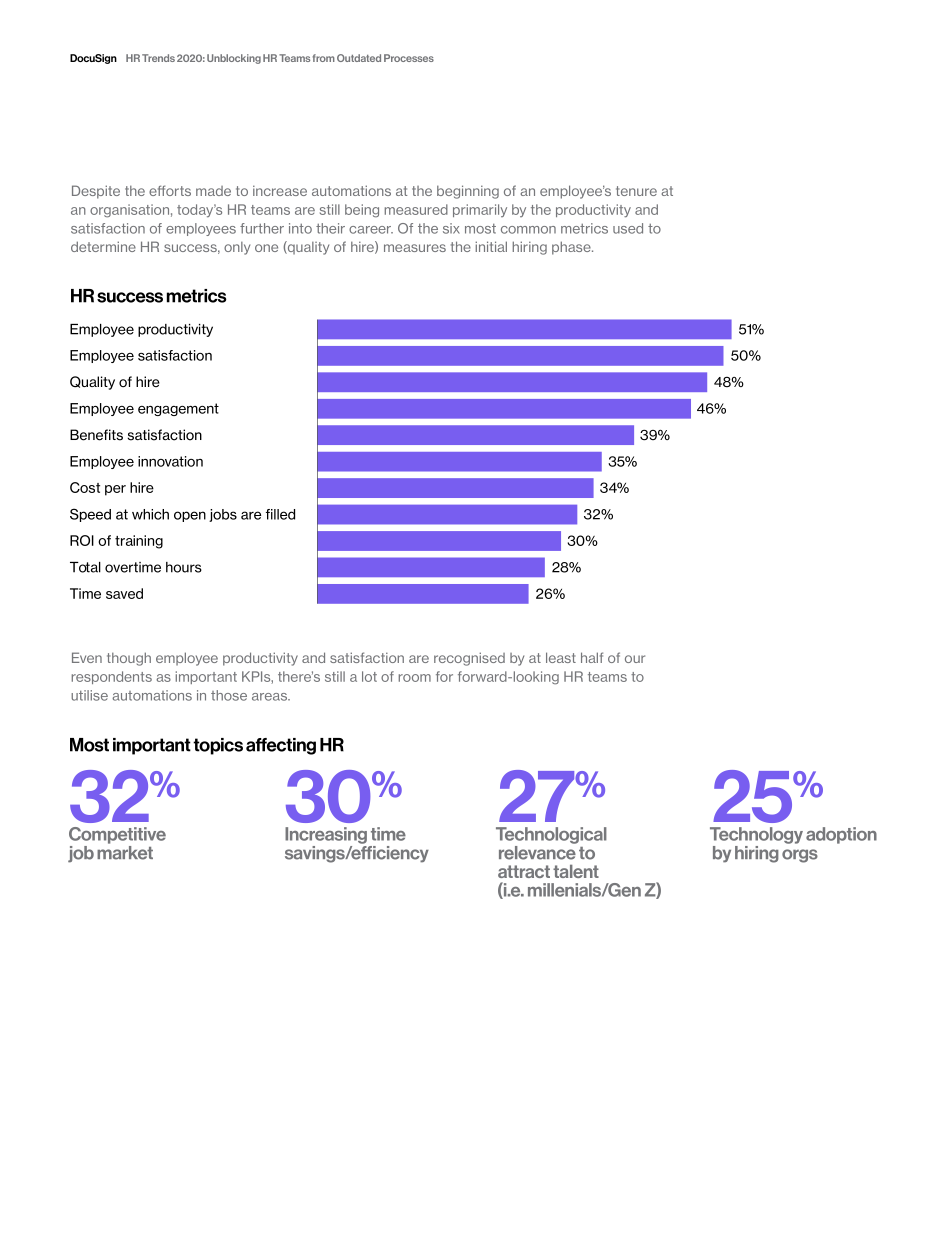 The height and width of the document is (1233, 952). Describe the element at coordinates (491, 246) in the document. I see `initial` at that location.
